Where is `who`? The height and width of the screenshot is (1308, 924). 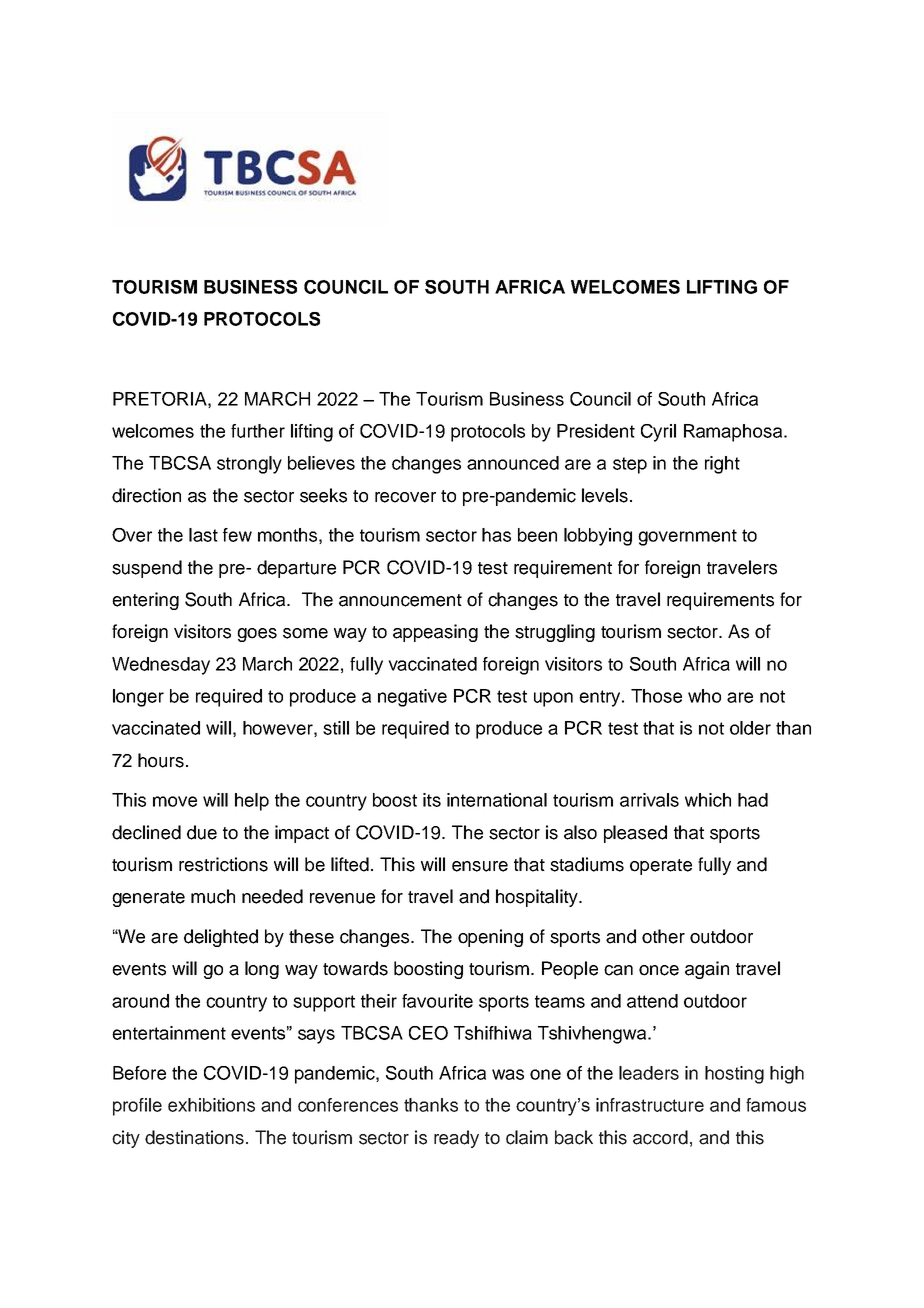
who is located at coordinates (704, 696).
